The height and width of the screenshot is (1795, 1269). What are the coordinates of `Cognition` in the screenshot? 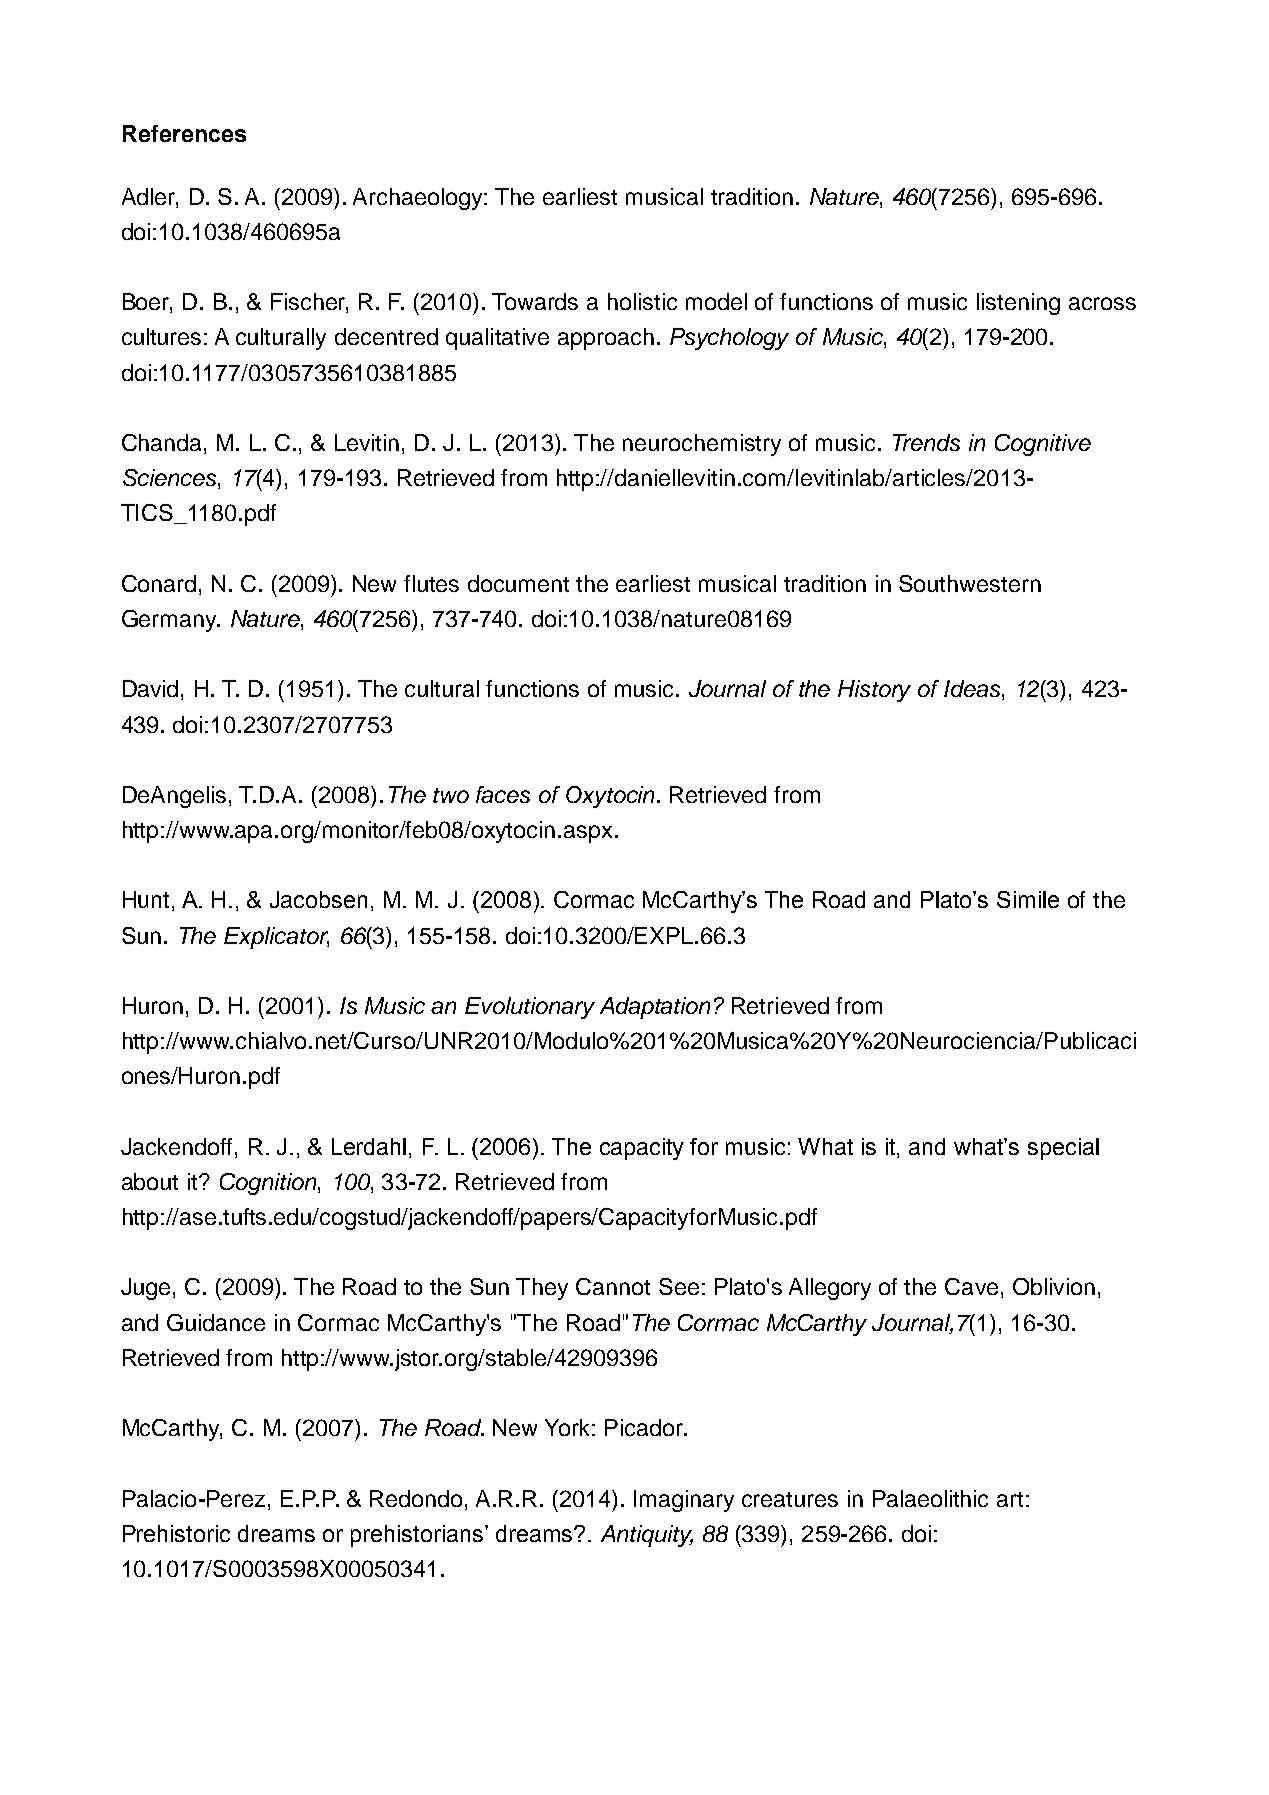 It's located at (269, 1184).
